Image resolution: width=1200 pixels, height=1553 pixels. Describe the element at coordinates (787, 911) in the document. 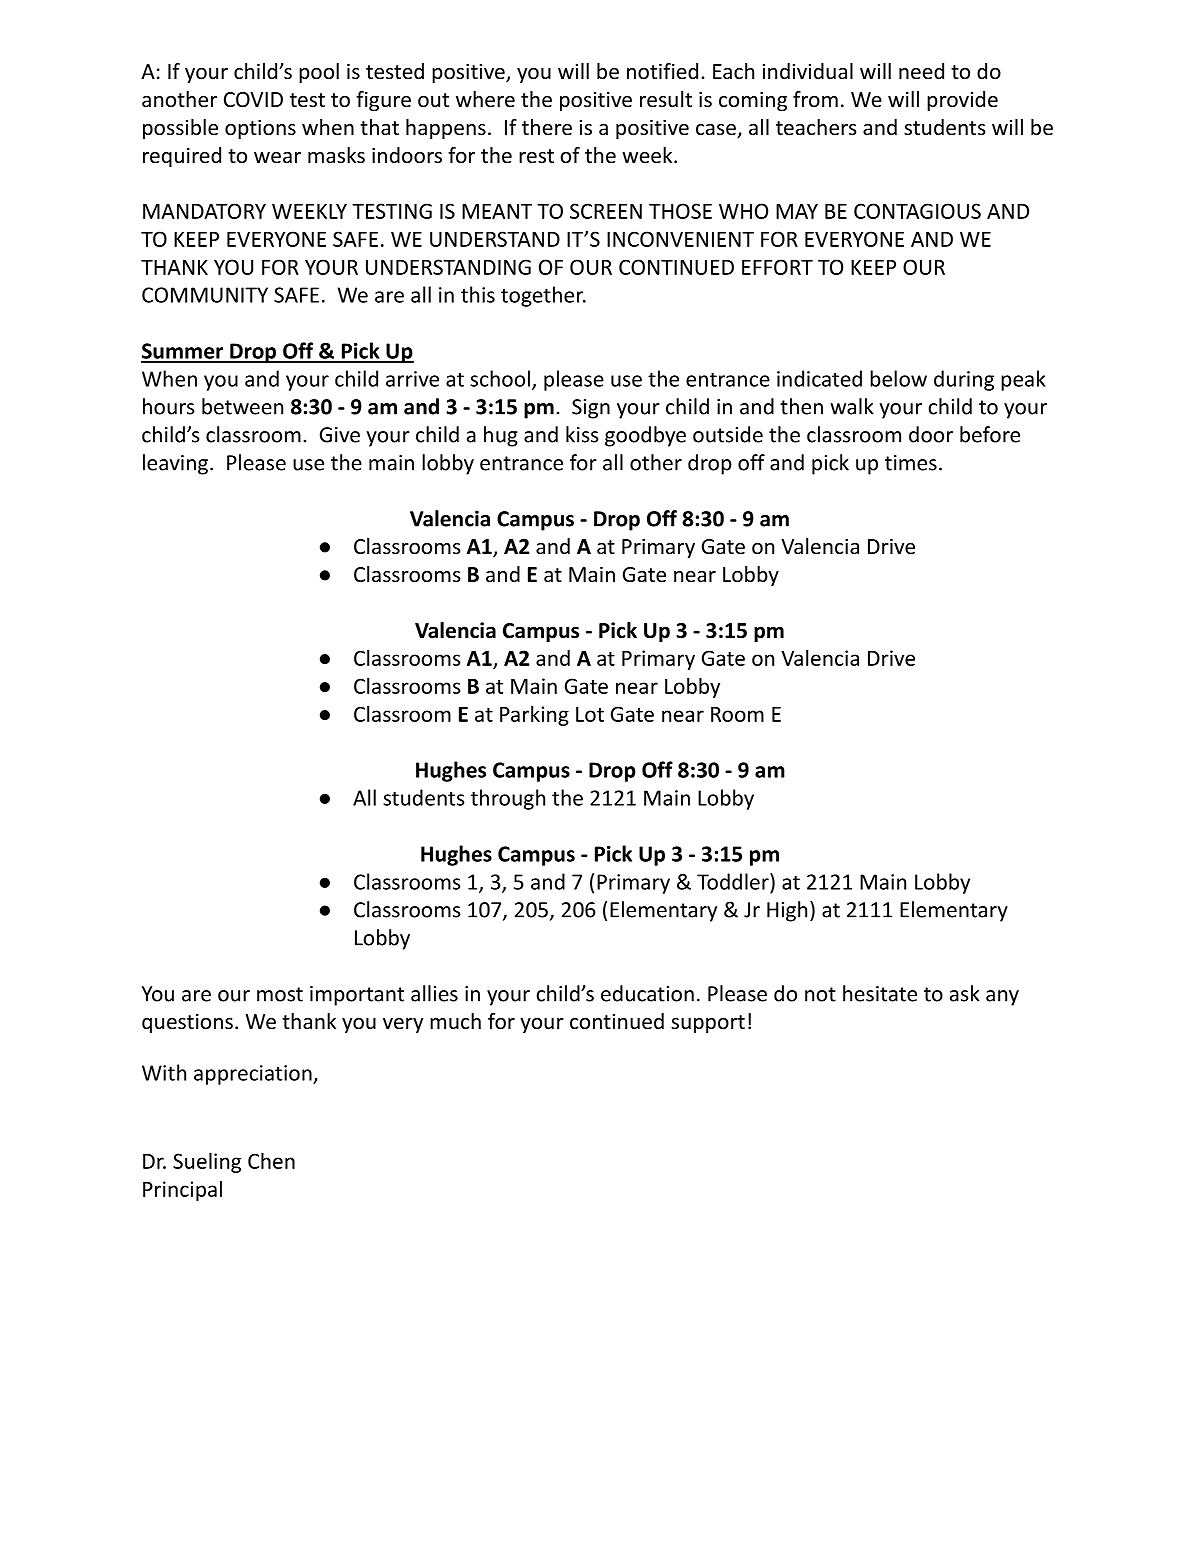

I see `High` at that location.
